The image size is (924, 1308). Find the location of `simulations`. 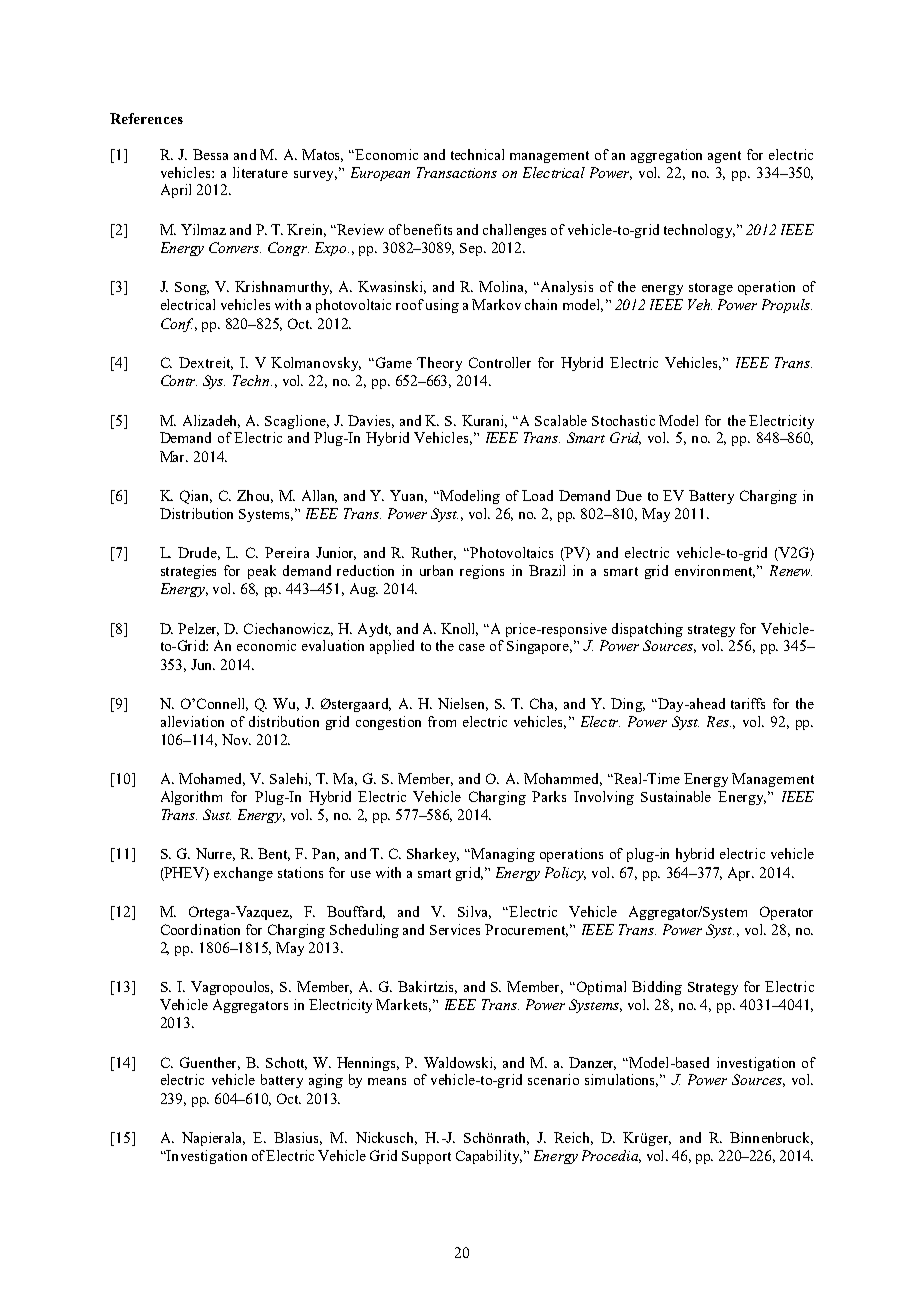

simulations is located at coordinates (621, 1080).
